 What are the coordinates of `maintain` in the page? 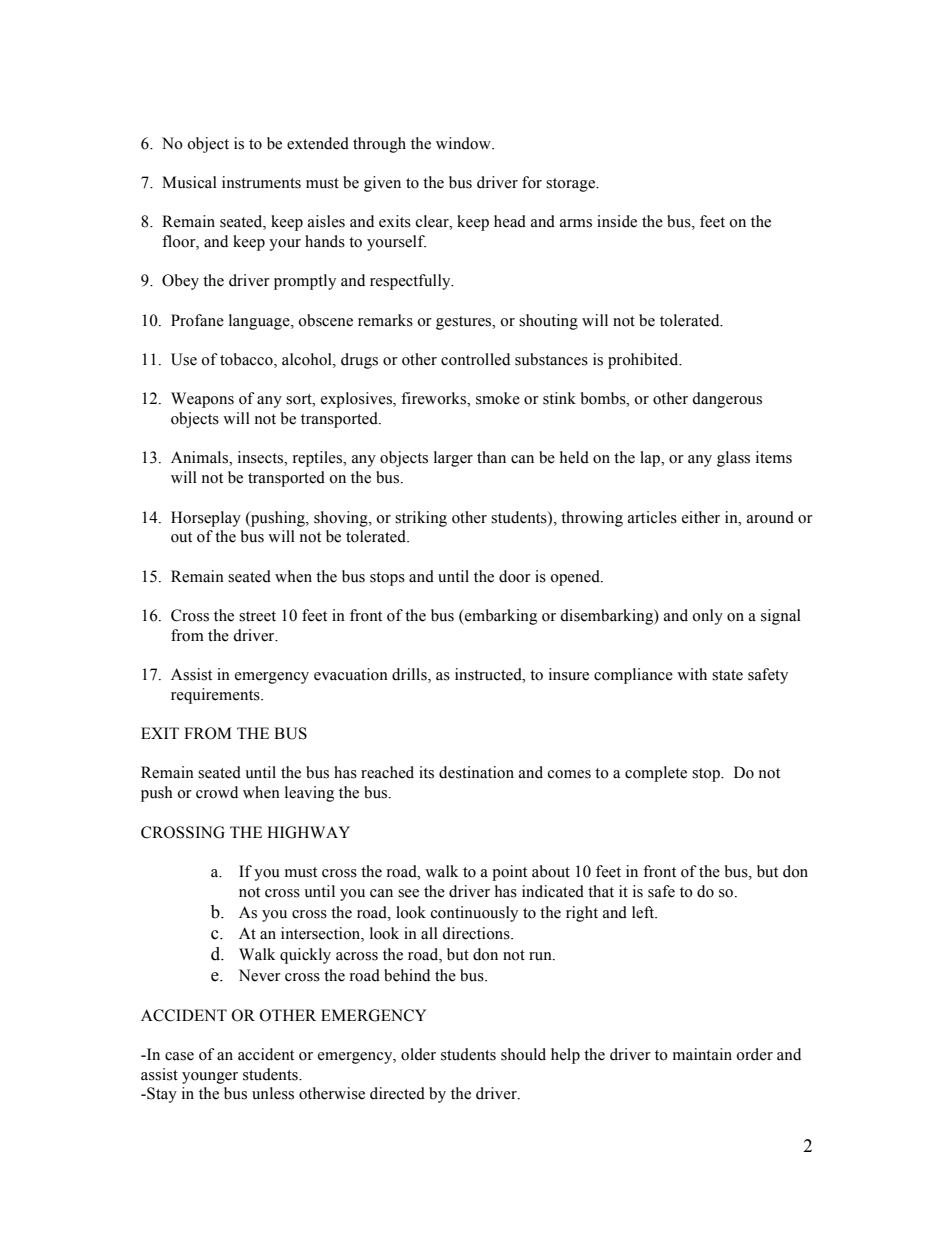 It's located at (702, 1054).
